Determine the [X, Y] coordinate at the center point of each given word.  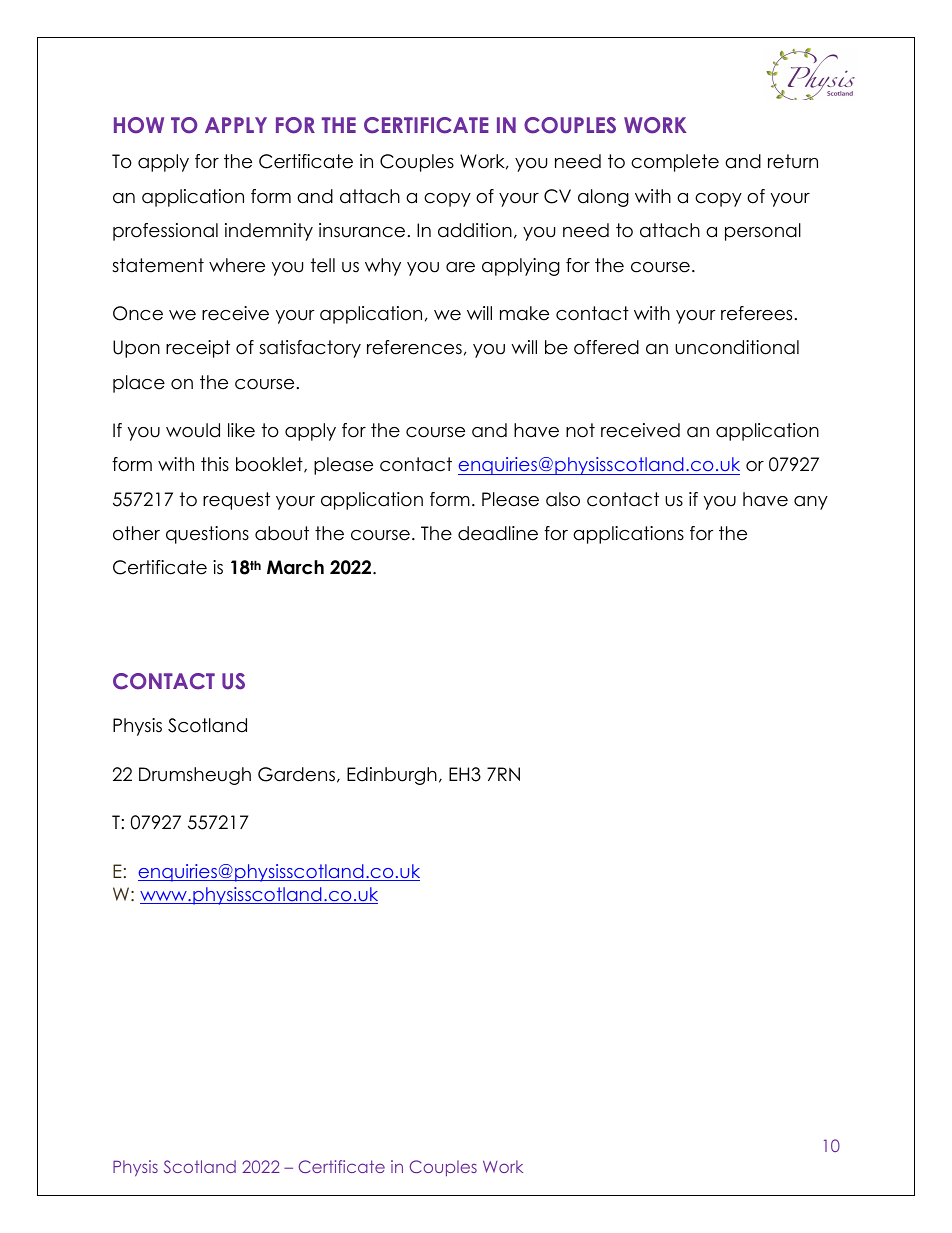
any [811, 503]
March [295, 567]
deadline [498, 533]
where [237, 265]
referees [756, 313]
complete [675, 163]
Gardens [296, 774]
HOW [139, 125]
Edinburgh [392, 776]
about [282, 533]
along [603, 198]
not [580, 430]
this [215, 464]
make [524, 313]
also [563, 499]
